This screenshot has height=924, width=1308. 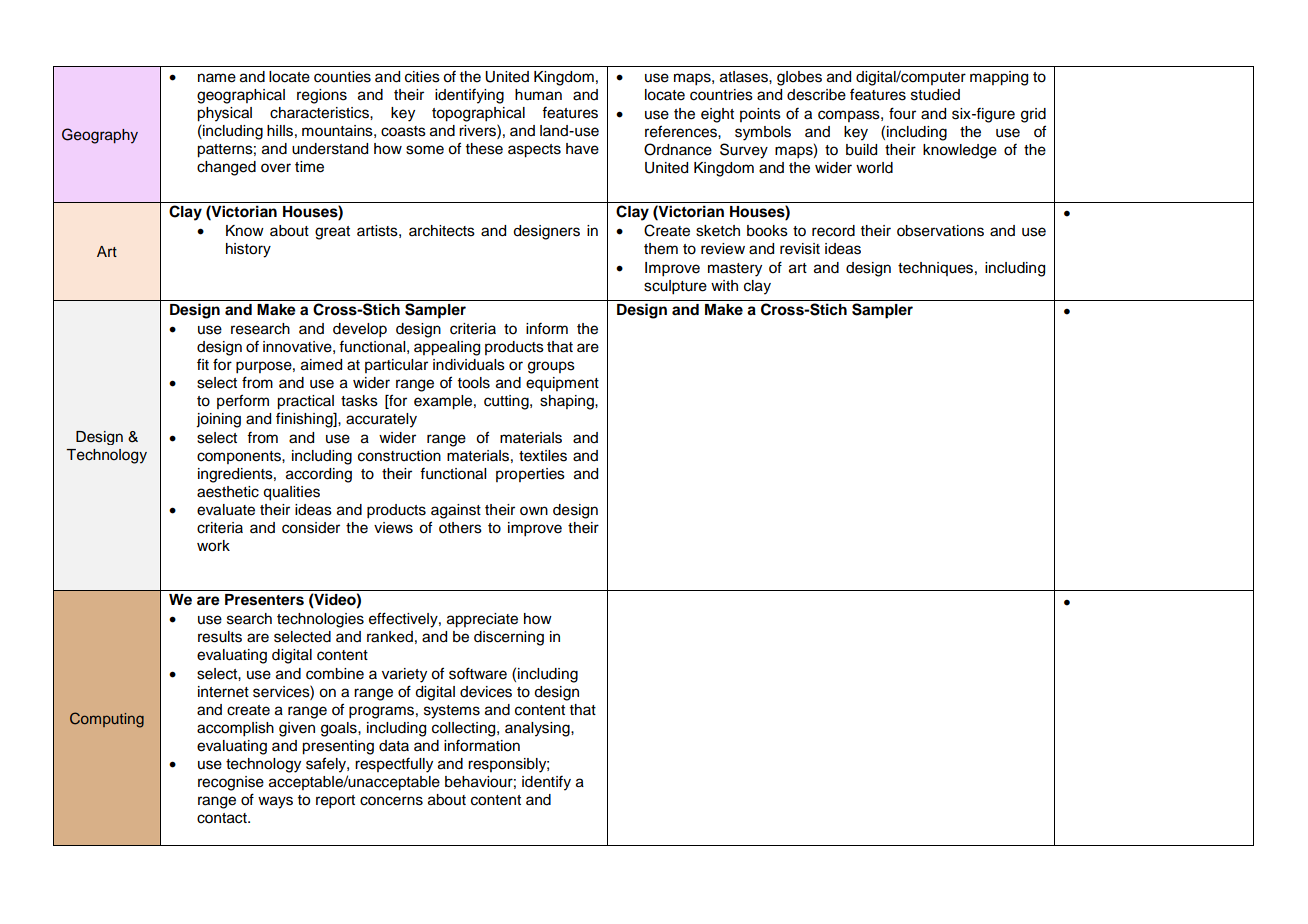 I want to click on properties, so click(x=530, y=475).
